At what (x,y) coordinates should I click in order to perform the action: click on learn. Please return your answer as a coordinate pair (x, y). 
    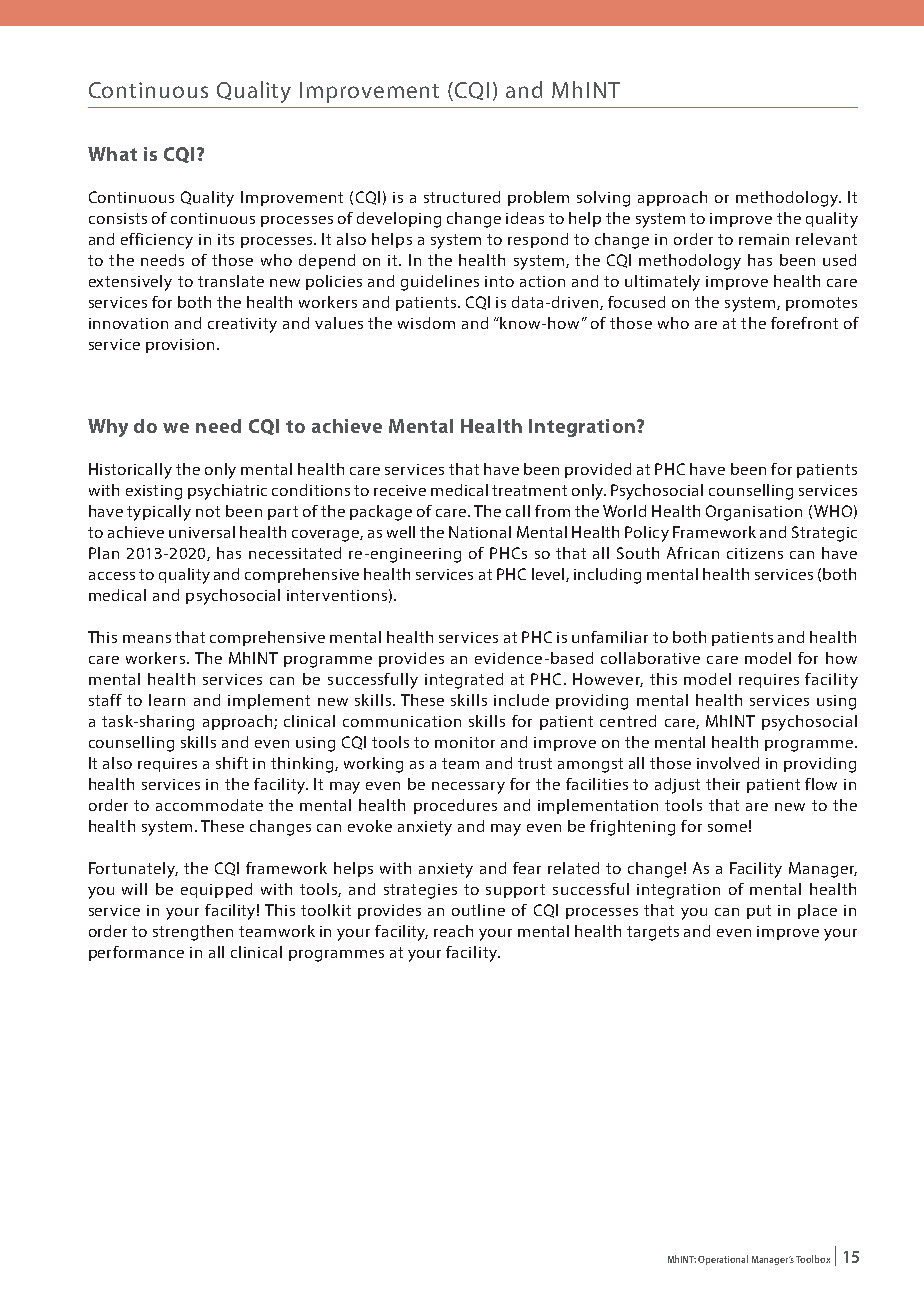
    Looking at the image, I should click on (167, 700).
